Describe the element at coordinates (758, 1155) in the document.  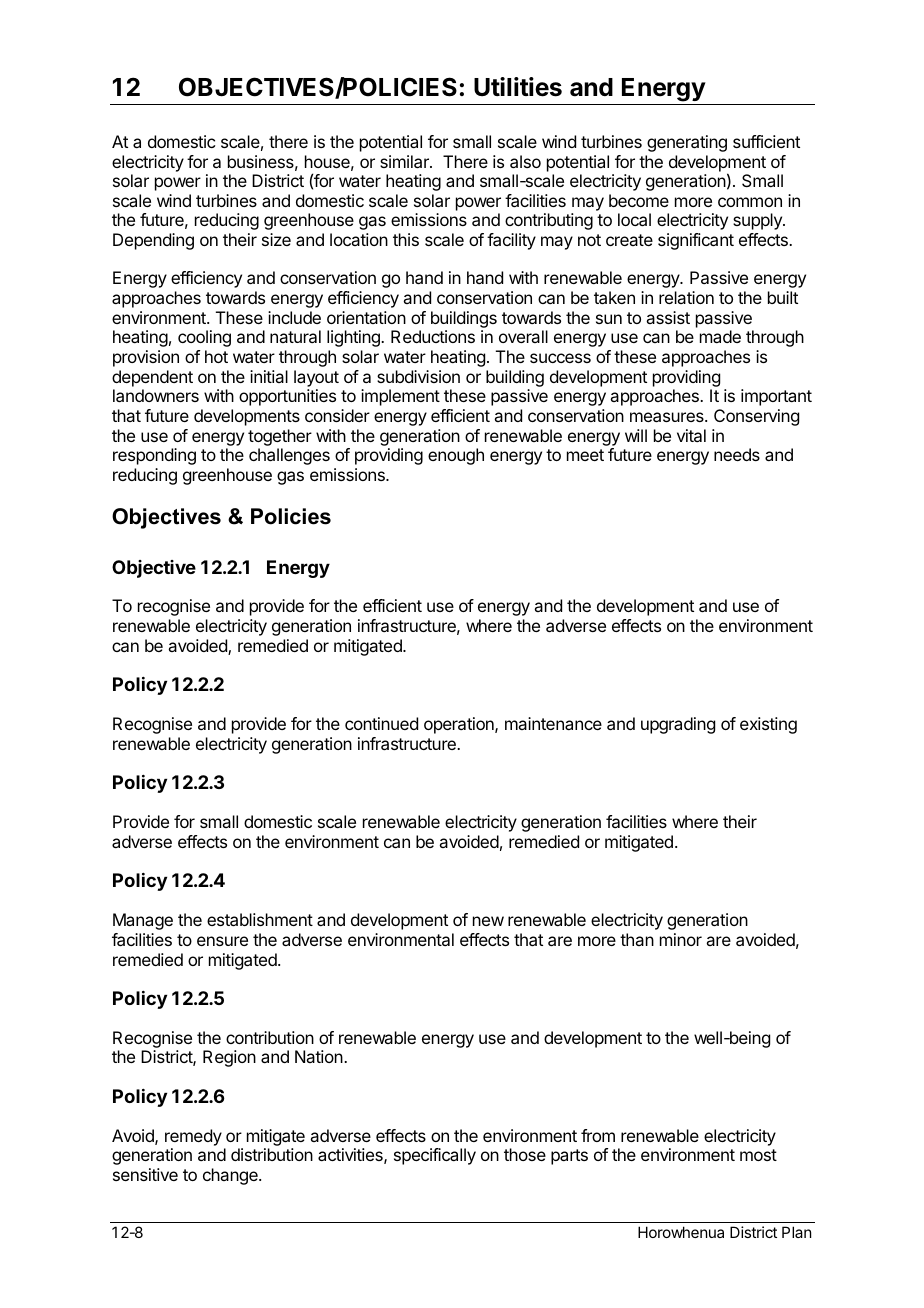
I see `most` at that location.
